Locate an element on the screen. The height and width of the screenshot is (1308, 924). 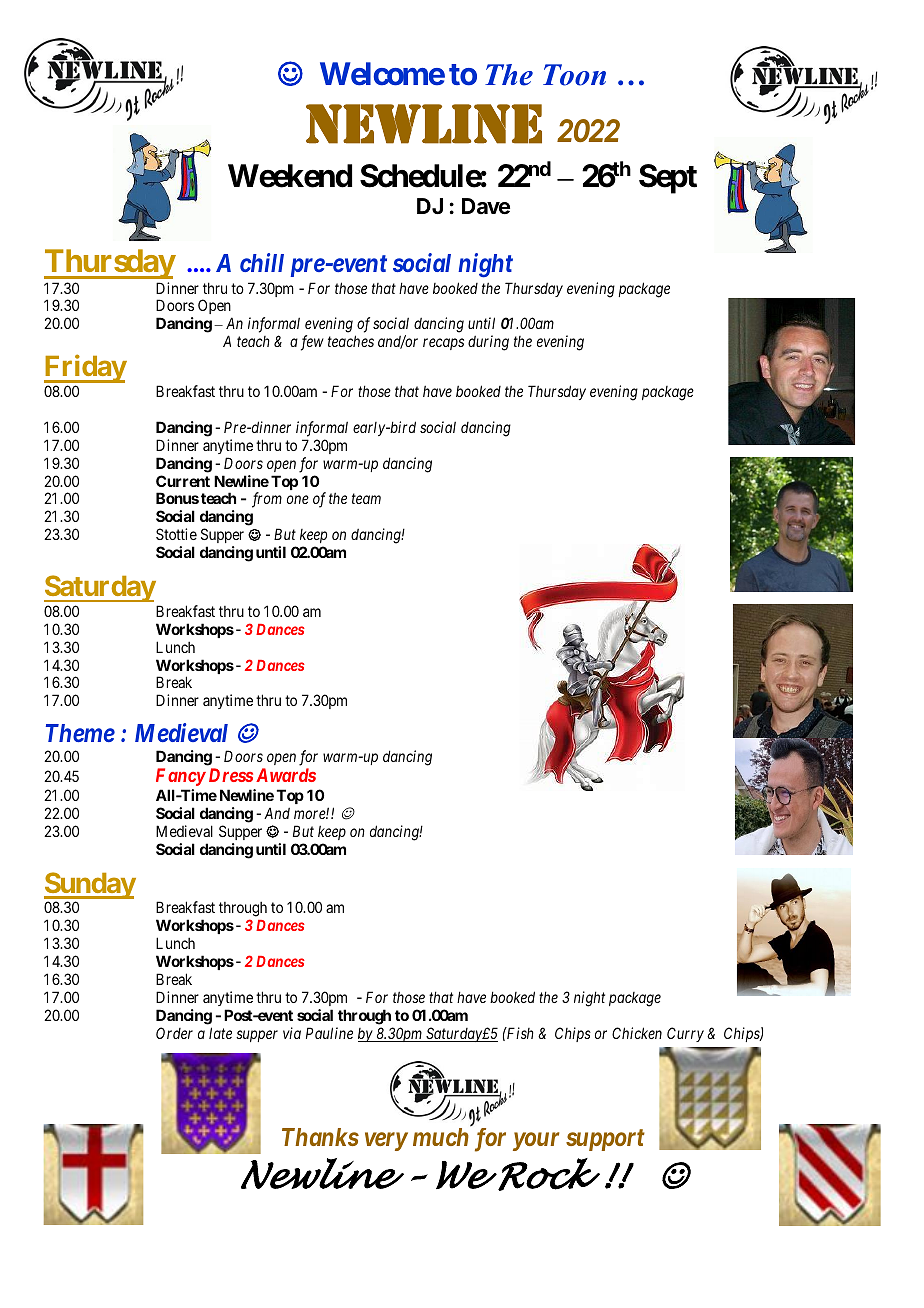
support is located at coordinates (605, 1140).
